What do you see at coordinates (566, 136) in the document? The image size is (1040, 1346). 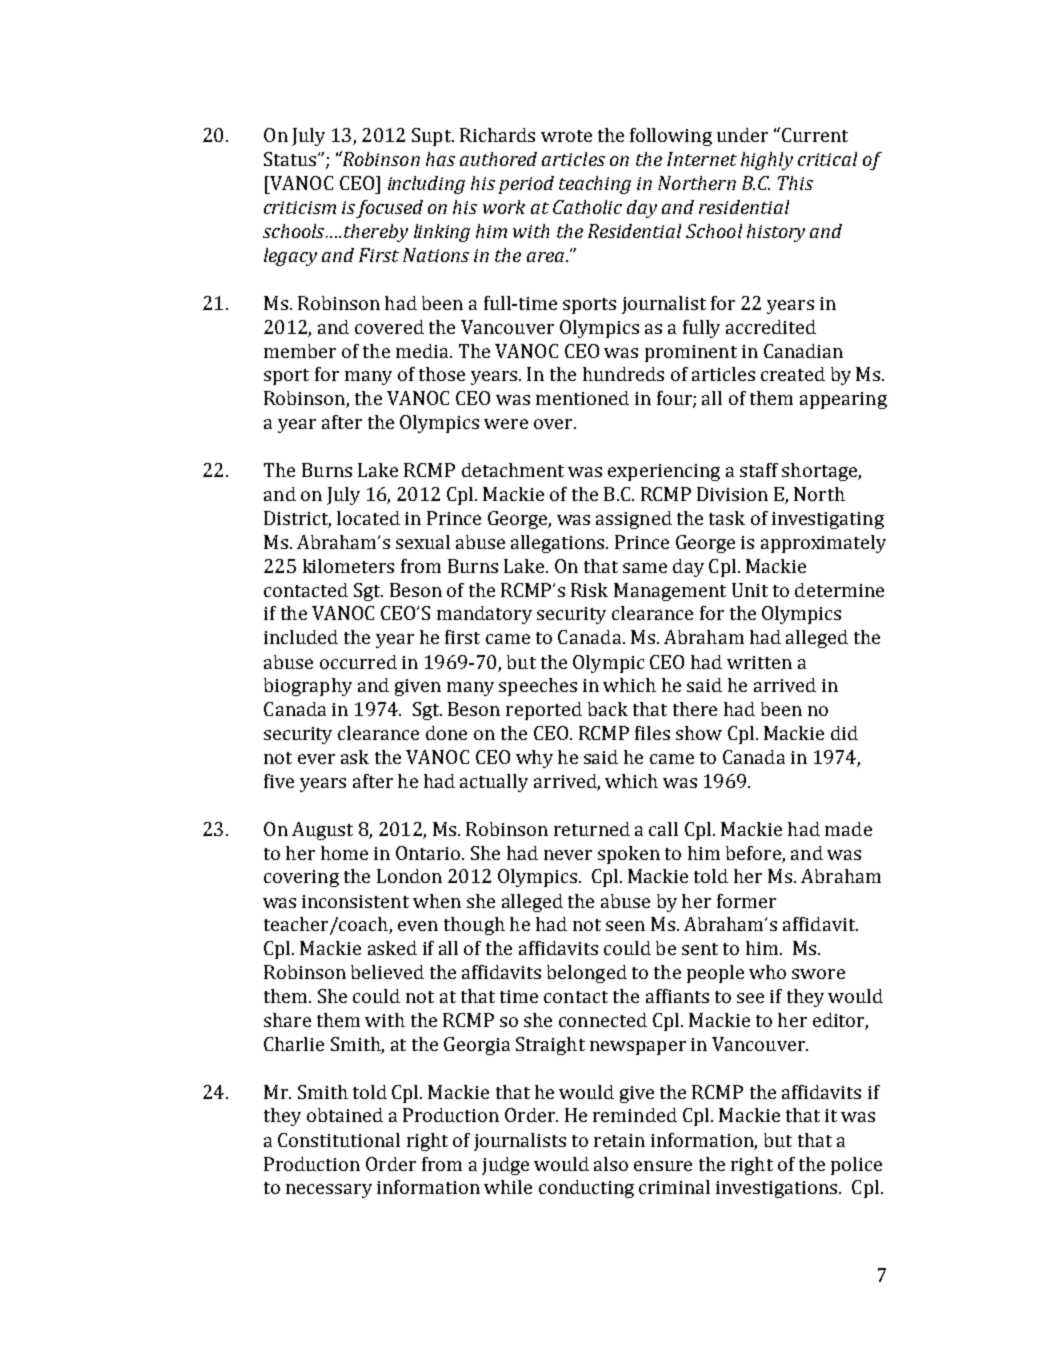 I see `wrote` at bounding box center [566, 136].
